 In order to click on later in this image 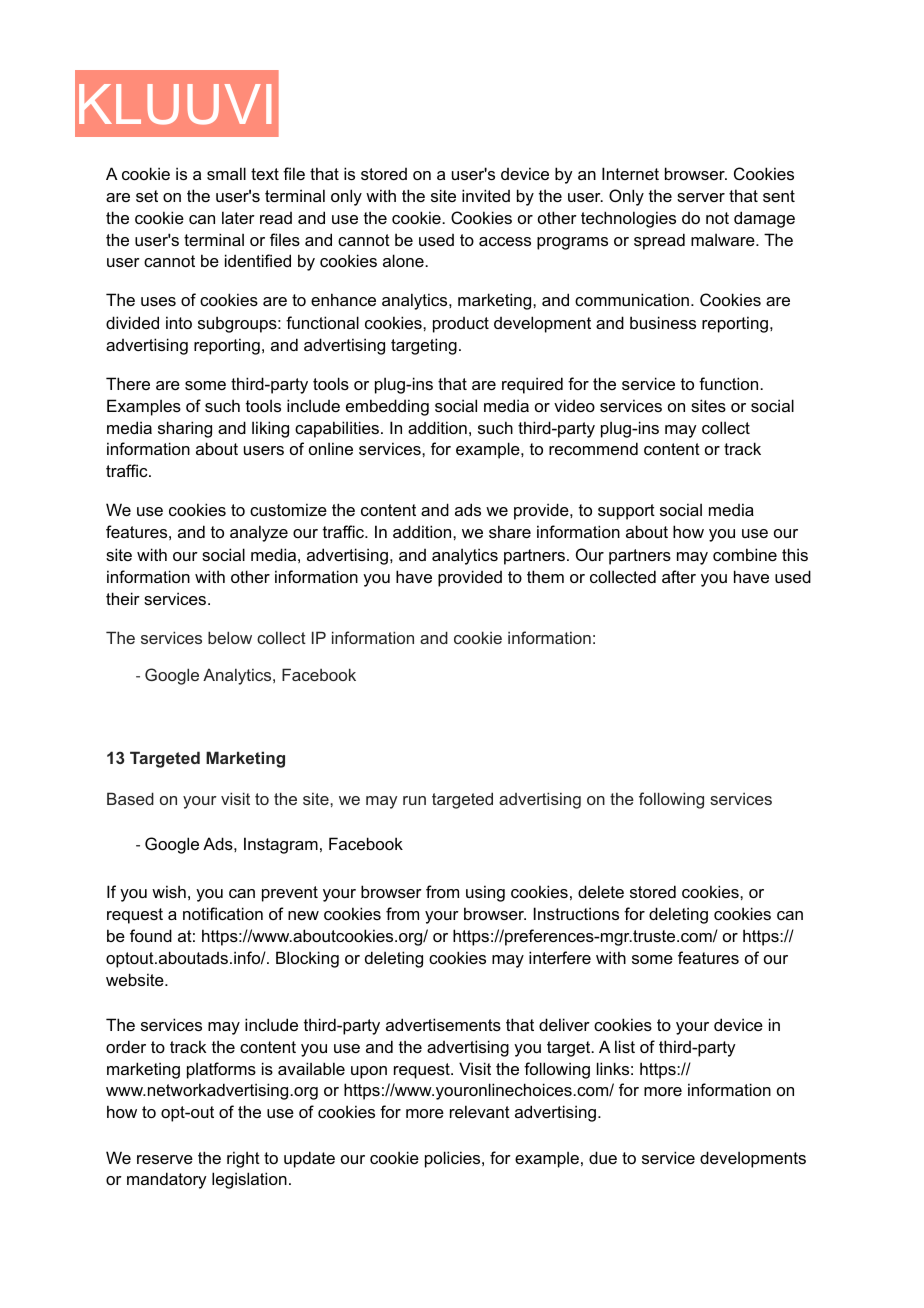, I will do `click(238, 217)`.
